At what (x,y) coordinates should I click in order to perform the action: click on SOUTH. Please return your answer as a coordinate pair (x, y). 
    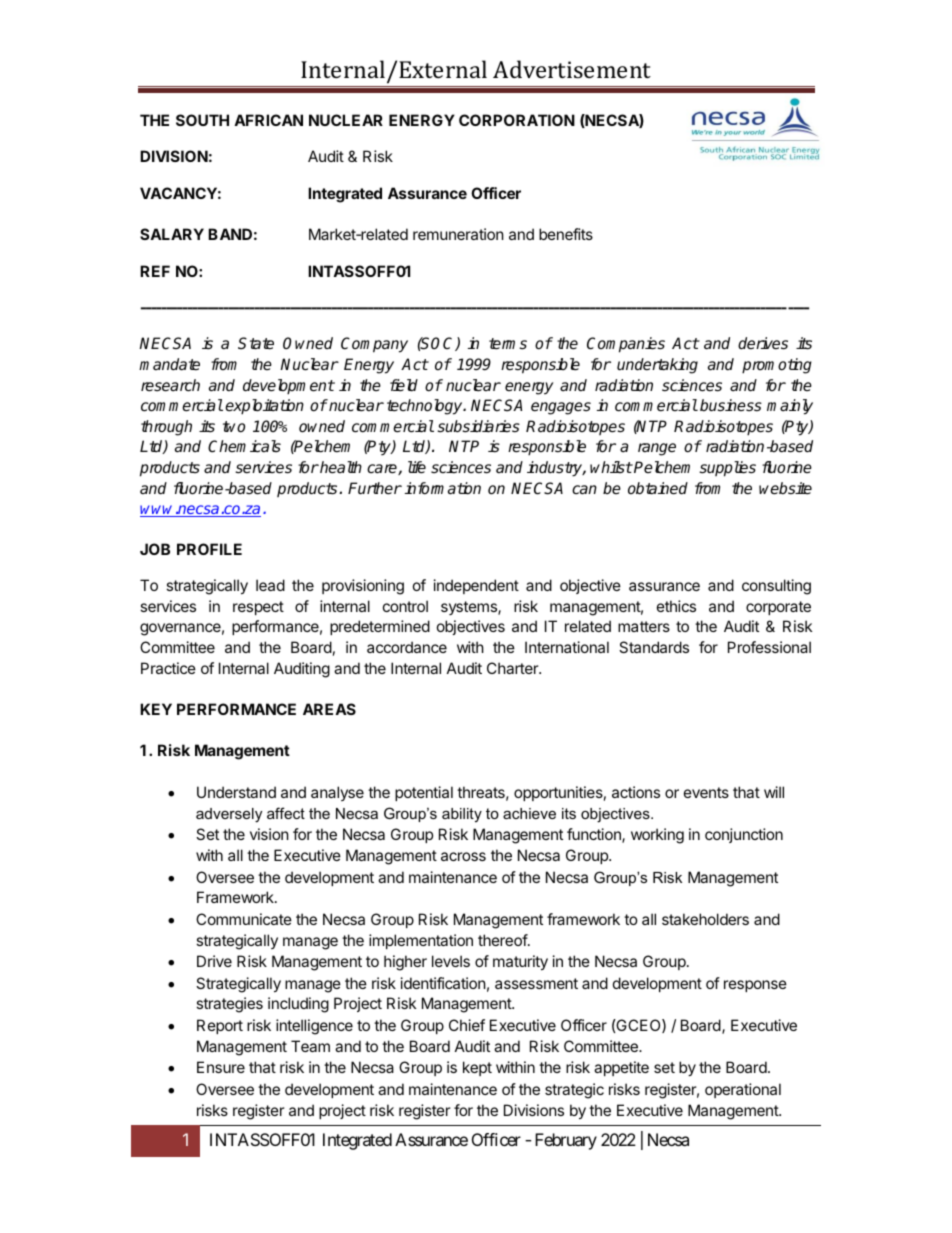
    Looking at the image, I should click on (202, 120).
